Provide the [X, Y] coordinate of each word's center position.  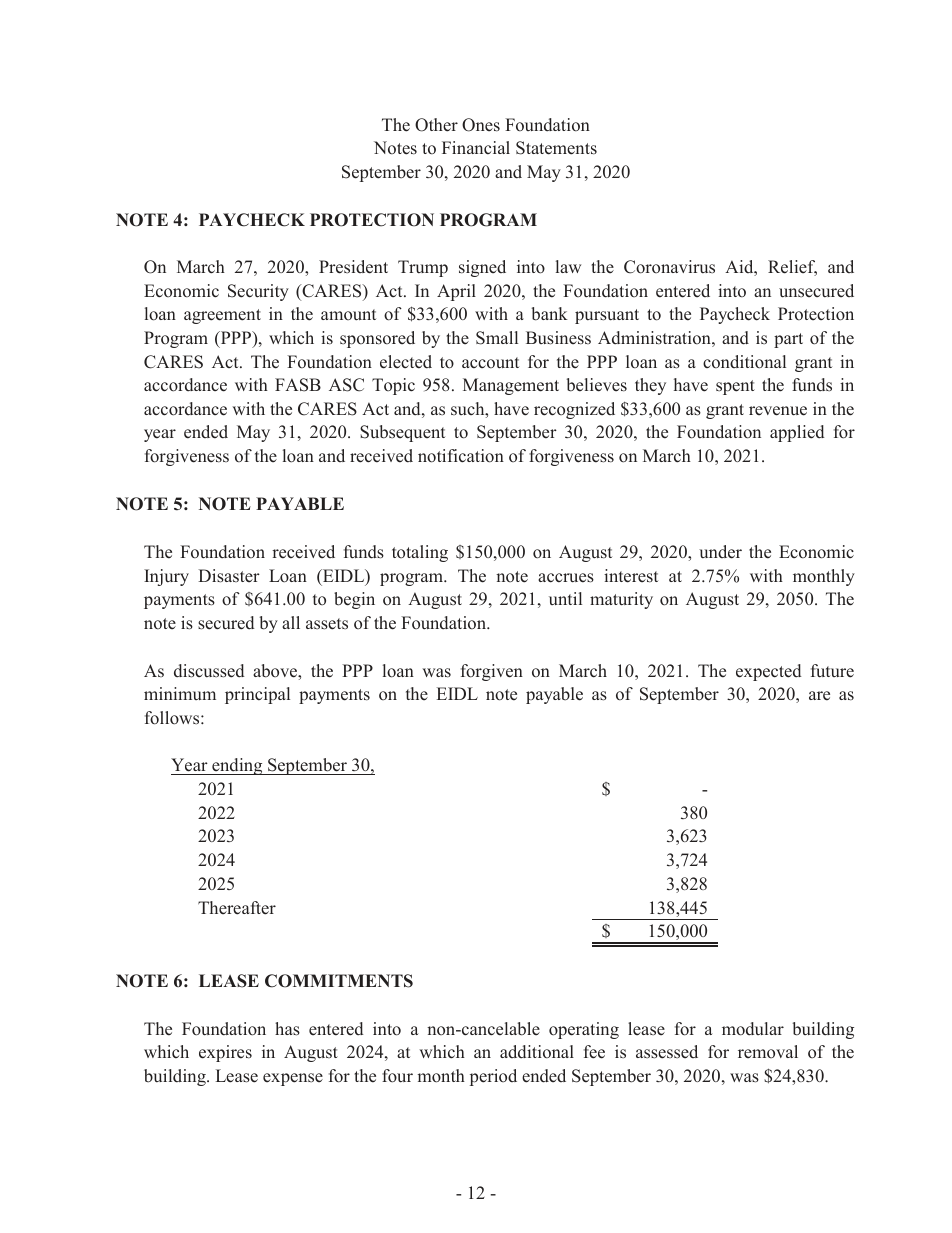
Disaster [229, 576]
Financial [476, 147]
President [353, 267]
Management [511, 386]
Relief [792, 268]
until [565, 598]
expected [768, 672]
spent [735, 387]
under [720, 552]
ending [237, 766]
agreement [222, 316]
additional [537, 1052]
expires [225, 1053]
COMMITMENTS [339, 981]
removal [768, 1052]
